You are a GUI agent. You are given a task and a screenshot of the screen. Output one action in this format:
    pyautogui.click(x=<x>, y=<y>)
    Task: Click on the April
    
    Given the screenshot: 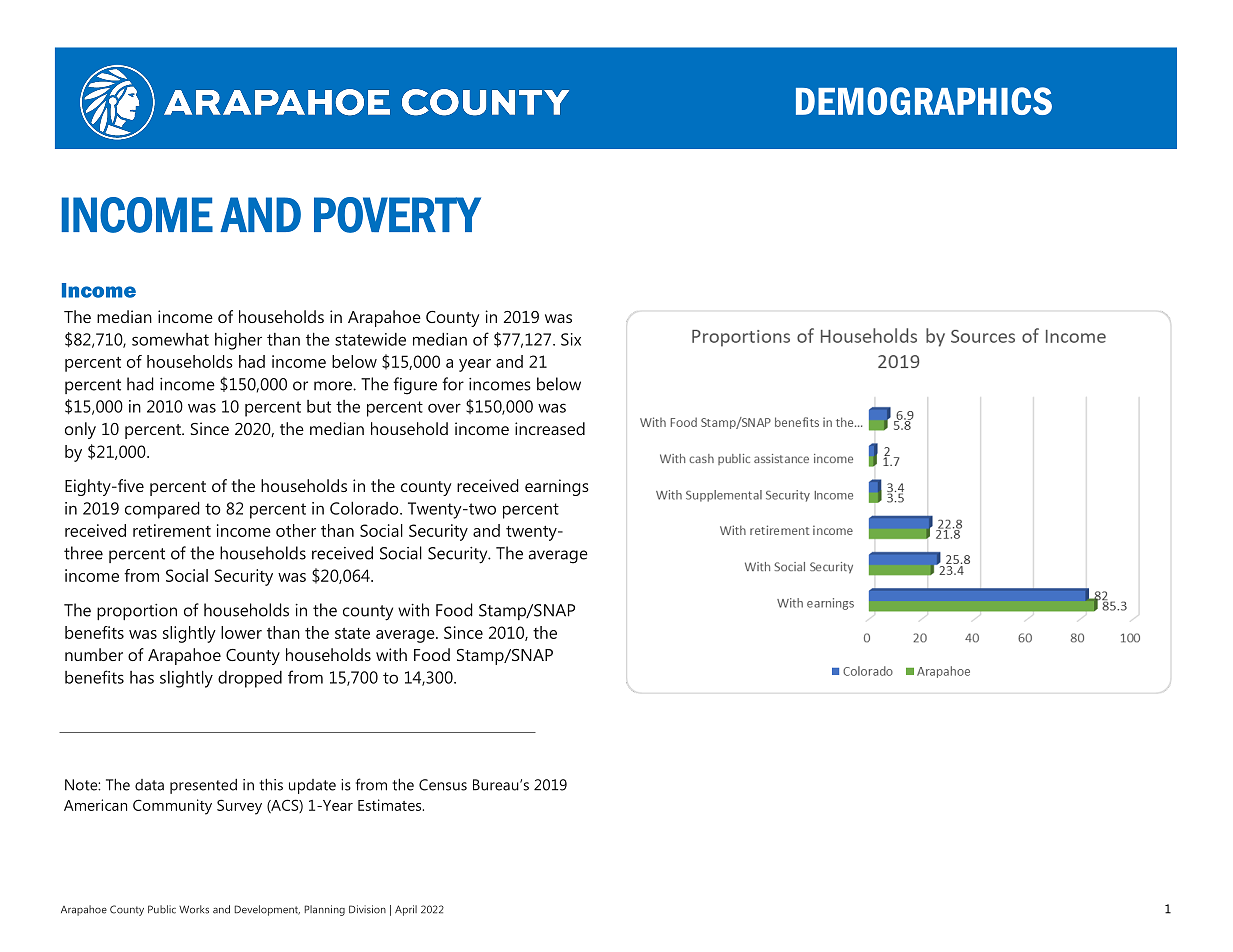 What is the action you would take?
    pyautogui.click(x=406, y=910)
